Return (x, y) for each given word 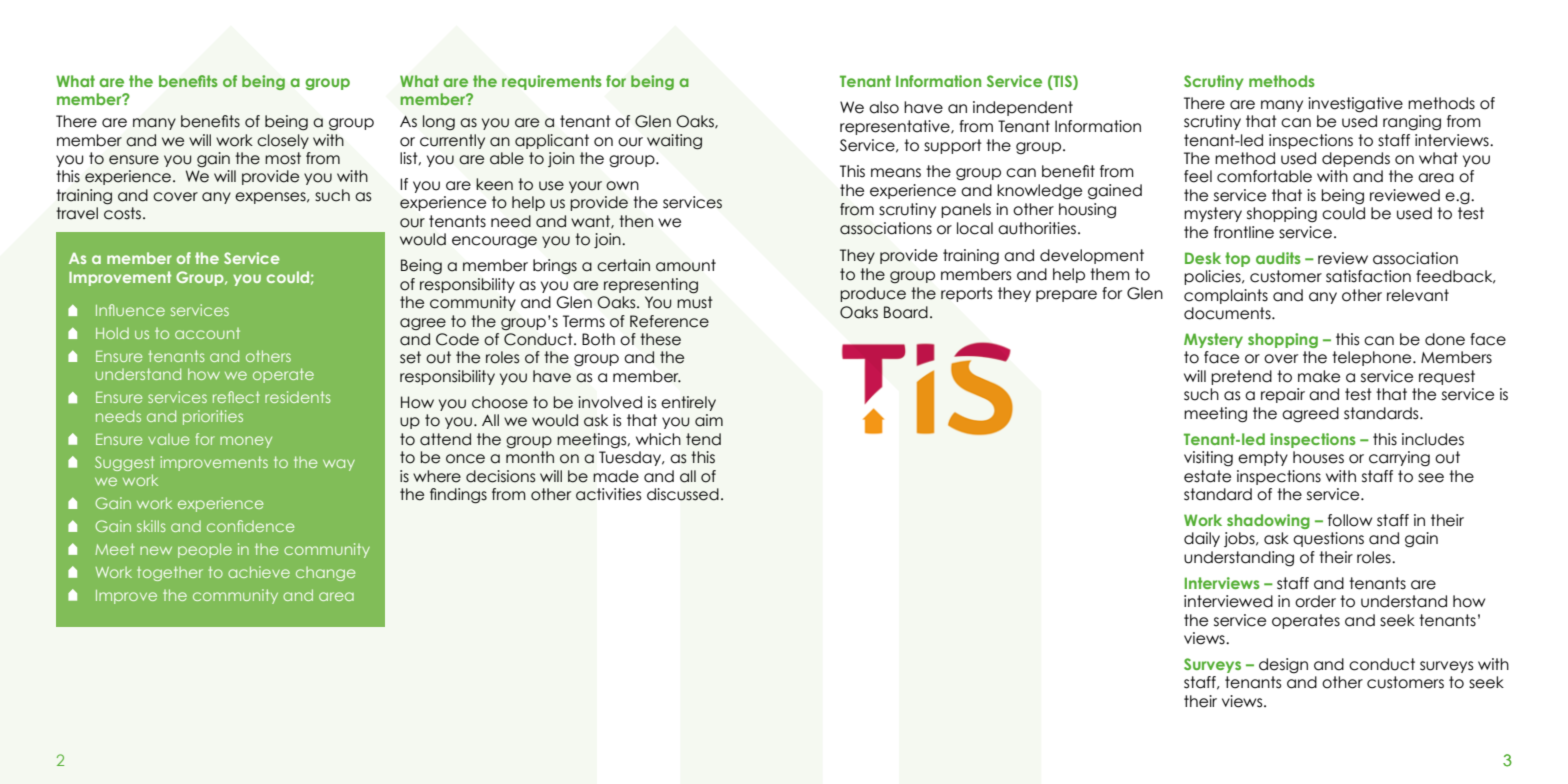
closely (283, 141)
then (636, 221)
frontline (1244, 232)
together (170, 573)
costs (122, 213)
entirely (688, 403)
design (1283, 666)
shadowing (1268, 521)
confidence (250, 526)
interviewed (1228, 601)
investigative (1355, 105)
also (884, 107)
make (1319, 376)
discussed (683, 494)
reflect (236, 397)
